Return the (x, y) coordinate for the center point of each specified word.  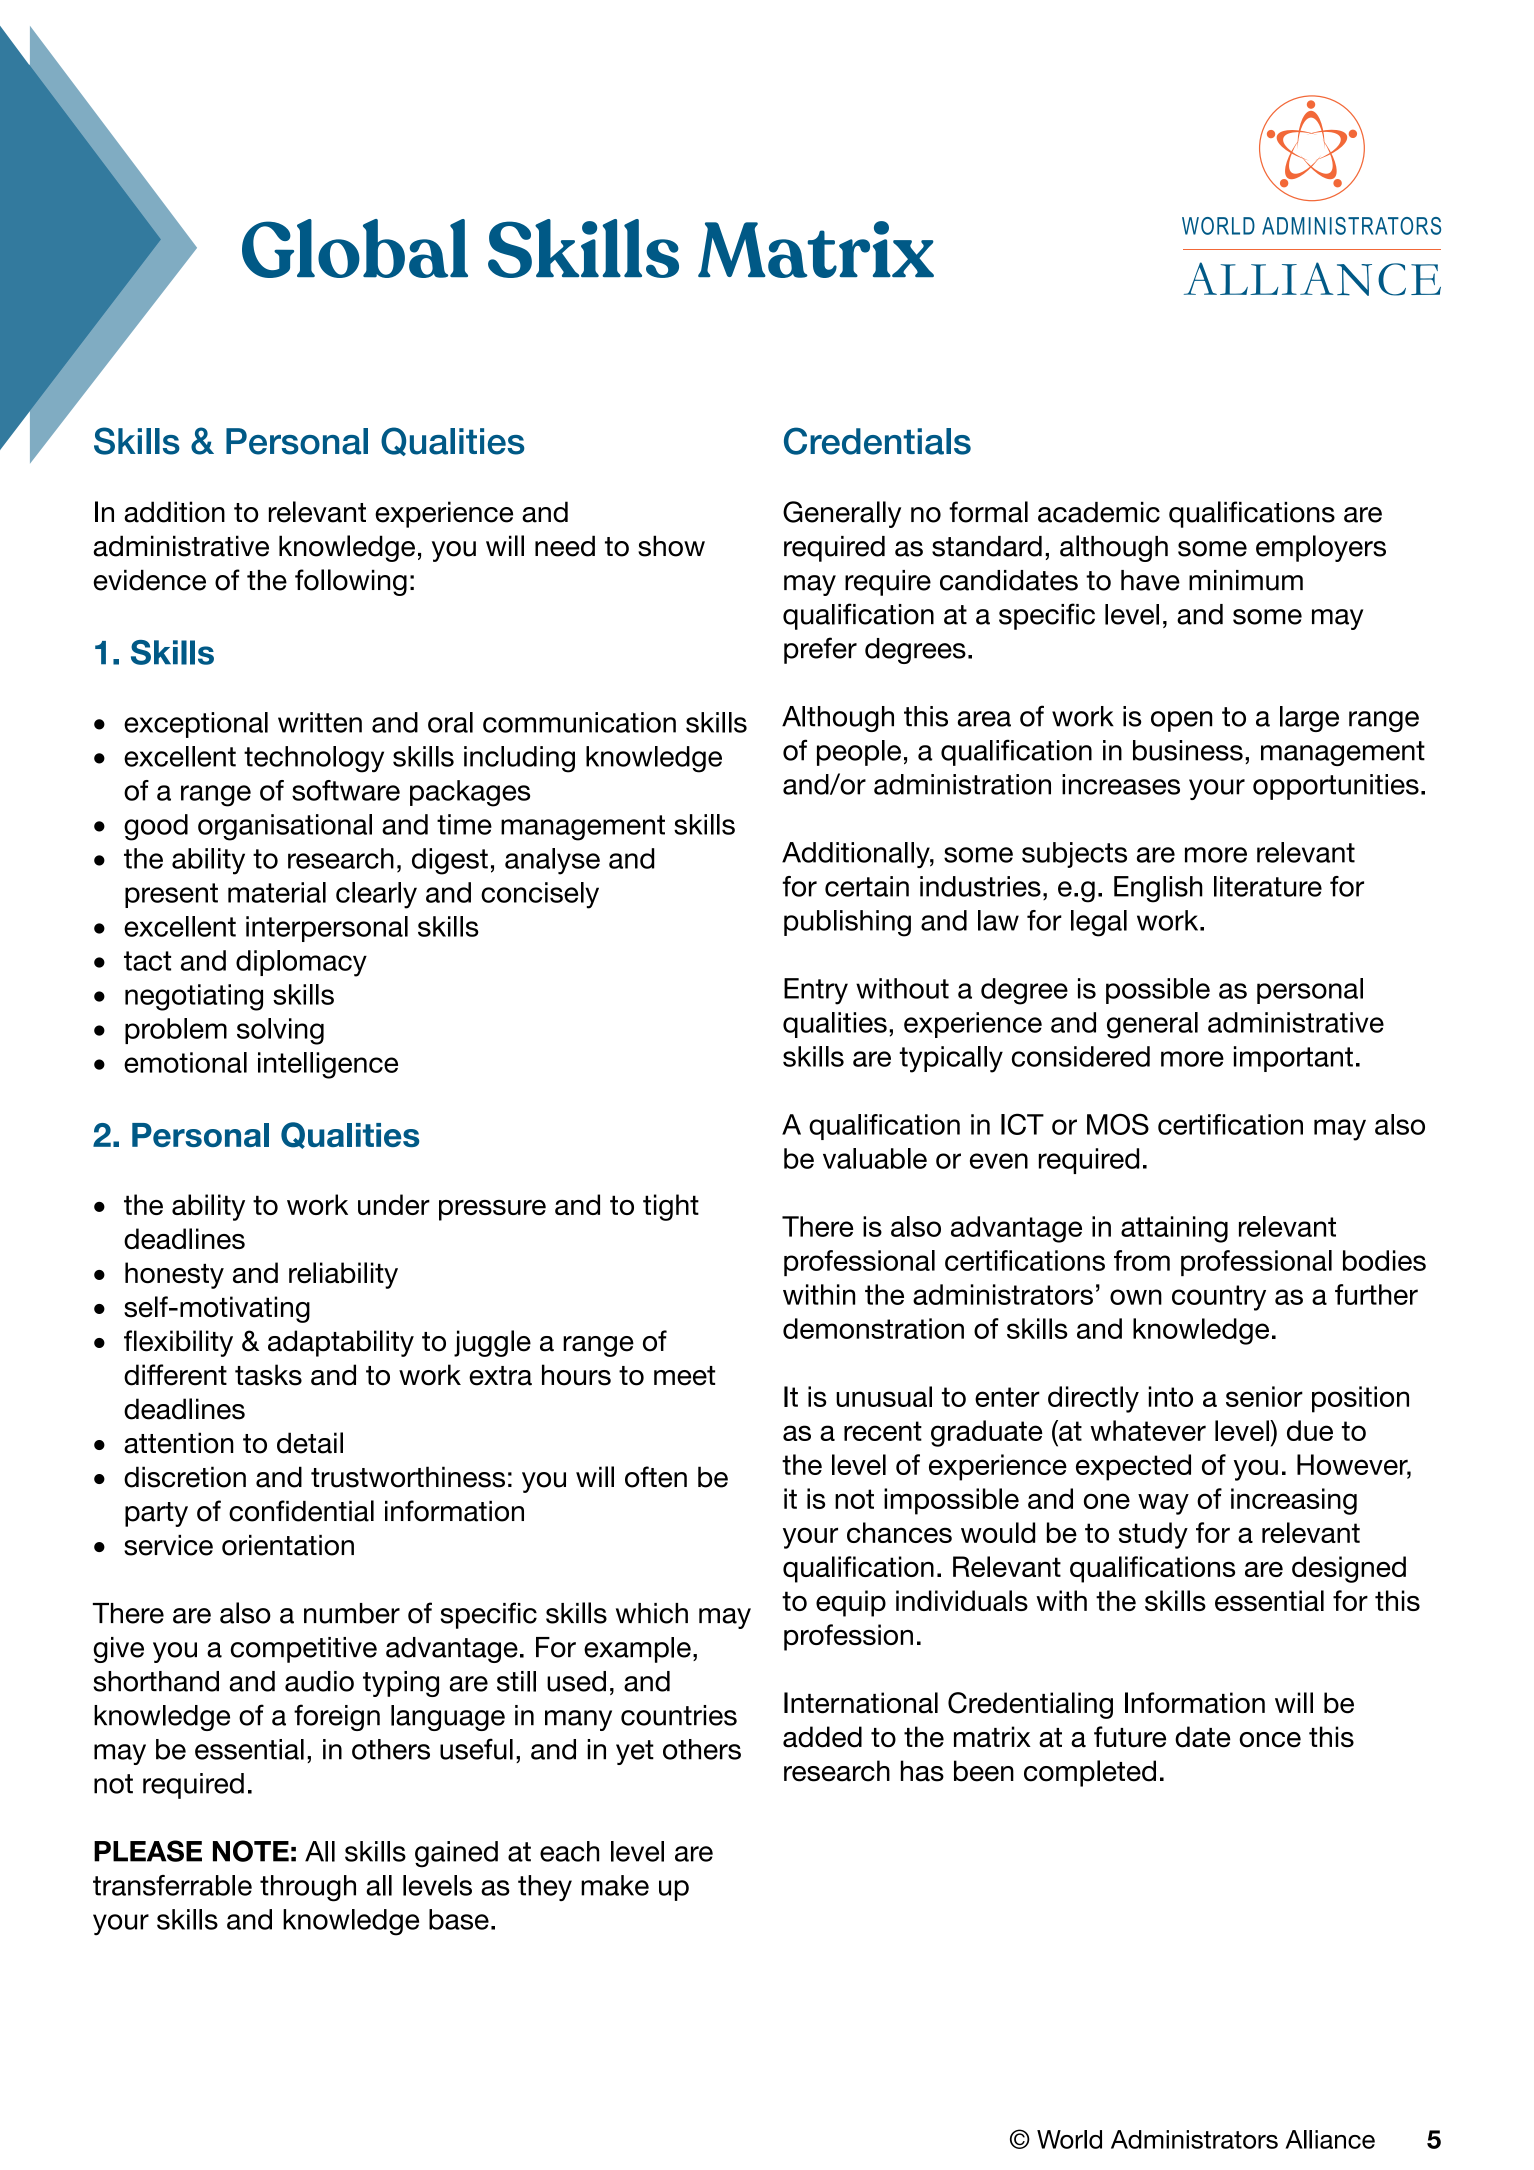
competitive (304, 1650)
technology (314, 759)
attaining (1174, 1229)
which (652, 1613)
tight (671, 1207)
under (394, 1204)
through (308, 1888)
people (859, 753)
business (1188, 750)
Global (355, 248)
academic (1099, 512)
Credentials (877, 441)
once (1270, 1740)
